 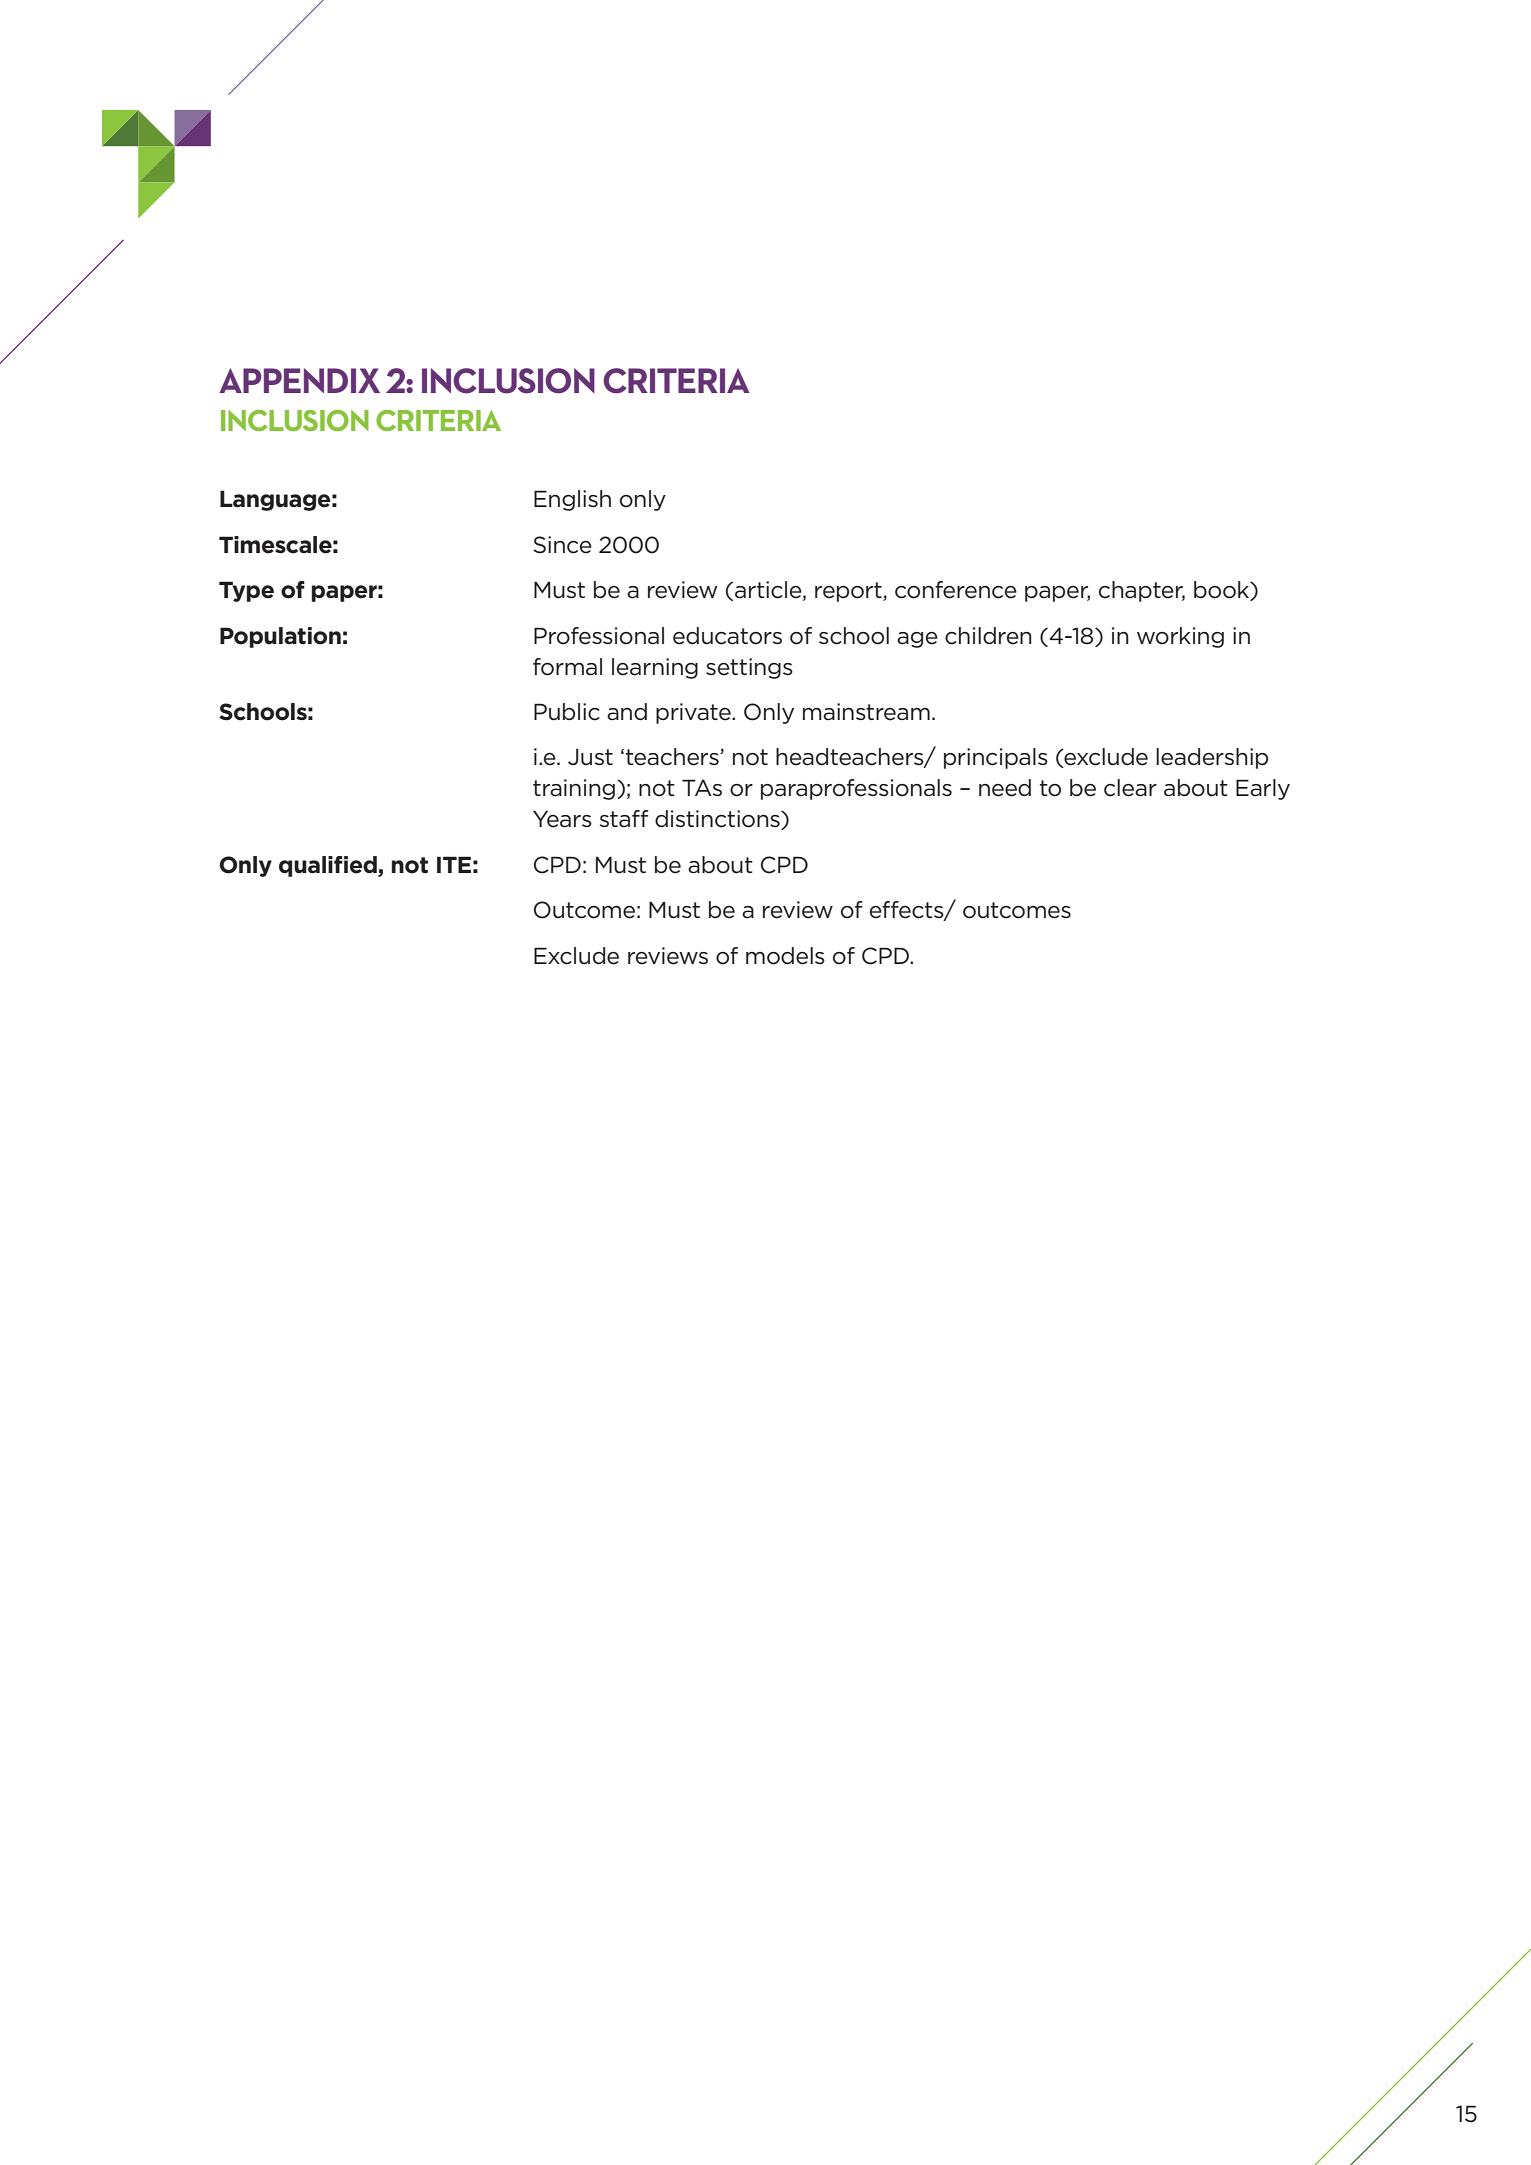 I want to click on English, so click(x=572, y=500).
